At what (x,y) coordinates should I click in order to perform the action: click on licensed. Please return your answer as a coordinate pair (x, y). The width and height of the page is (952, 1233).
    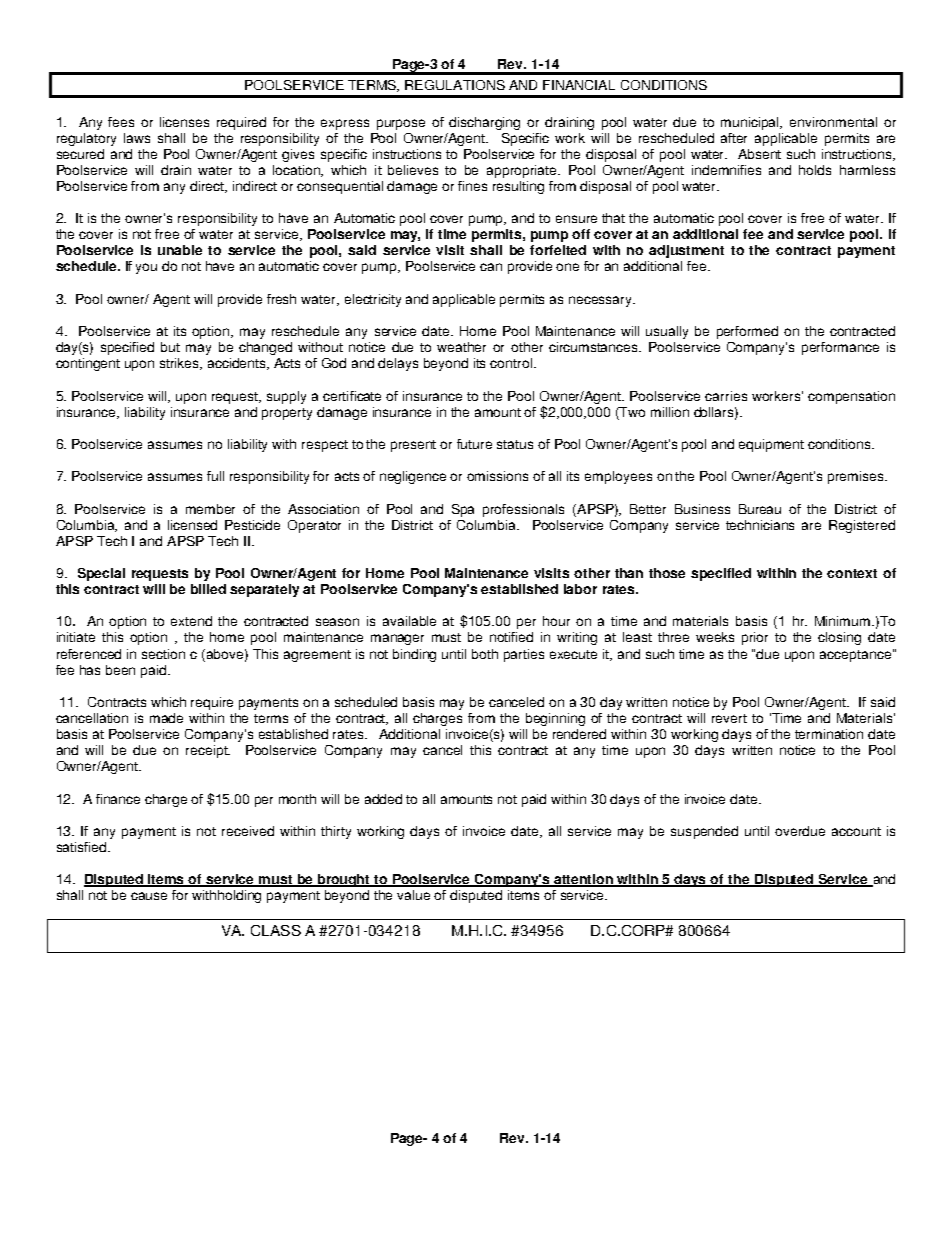
    Looking at the image, I should click on (192, 525).
